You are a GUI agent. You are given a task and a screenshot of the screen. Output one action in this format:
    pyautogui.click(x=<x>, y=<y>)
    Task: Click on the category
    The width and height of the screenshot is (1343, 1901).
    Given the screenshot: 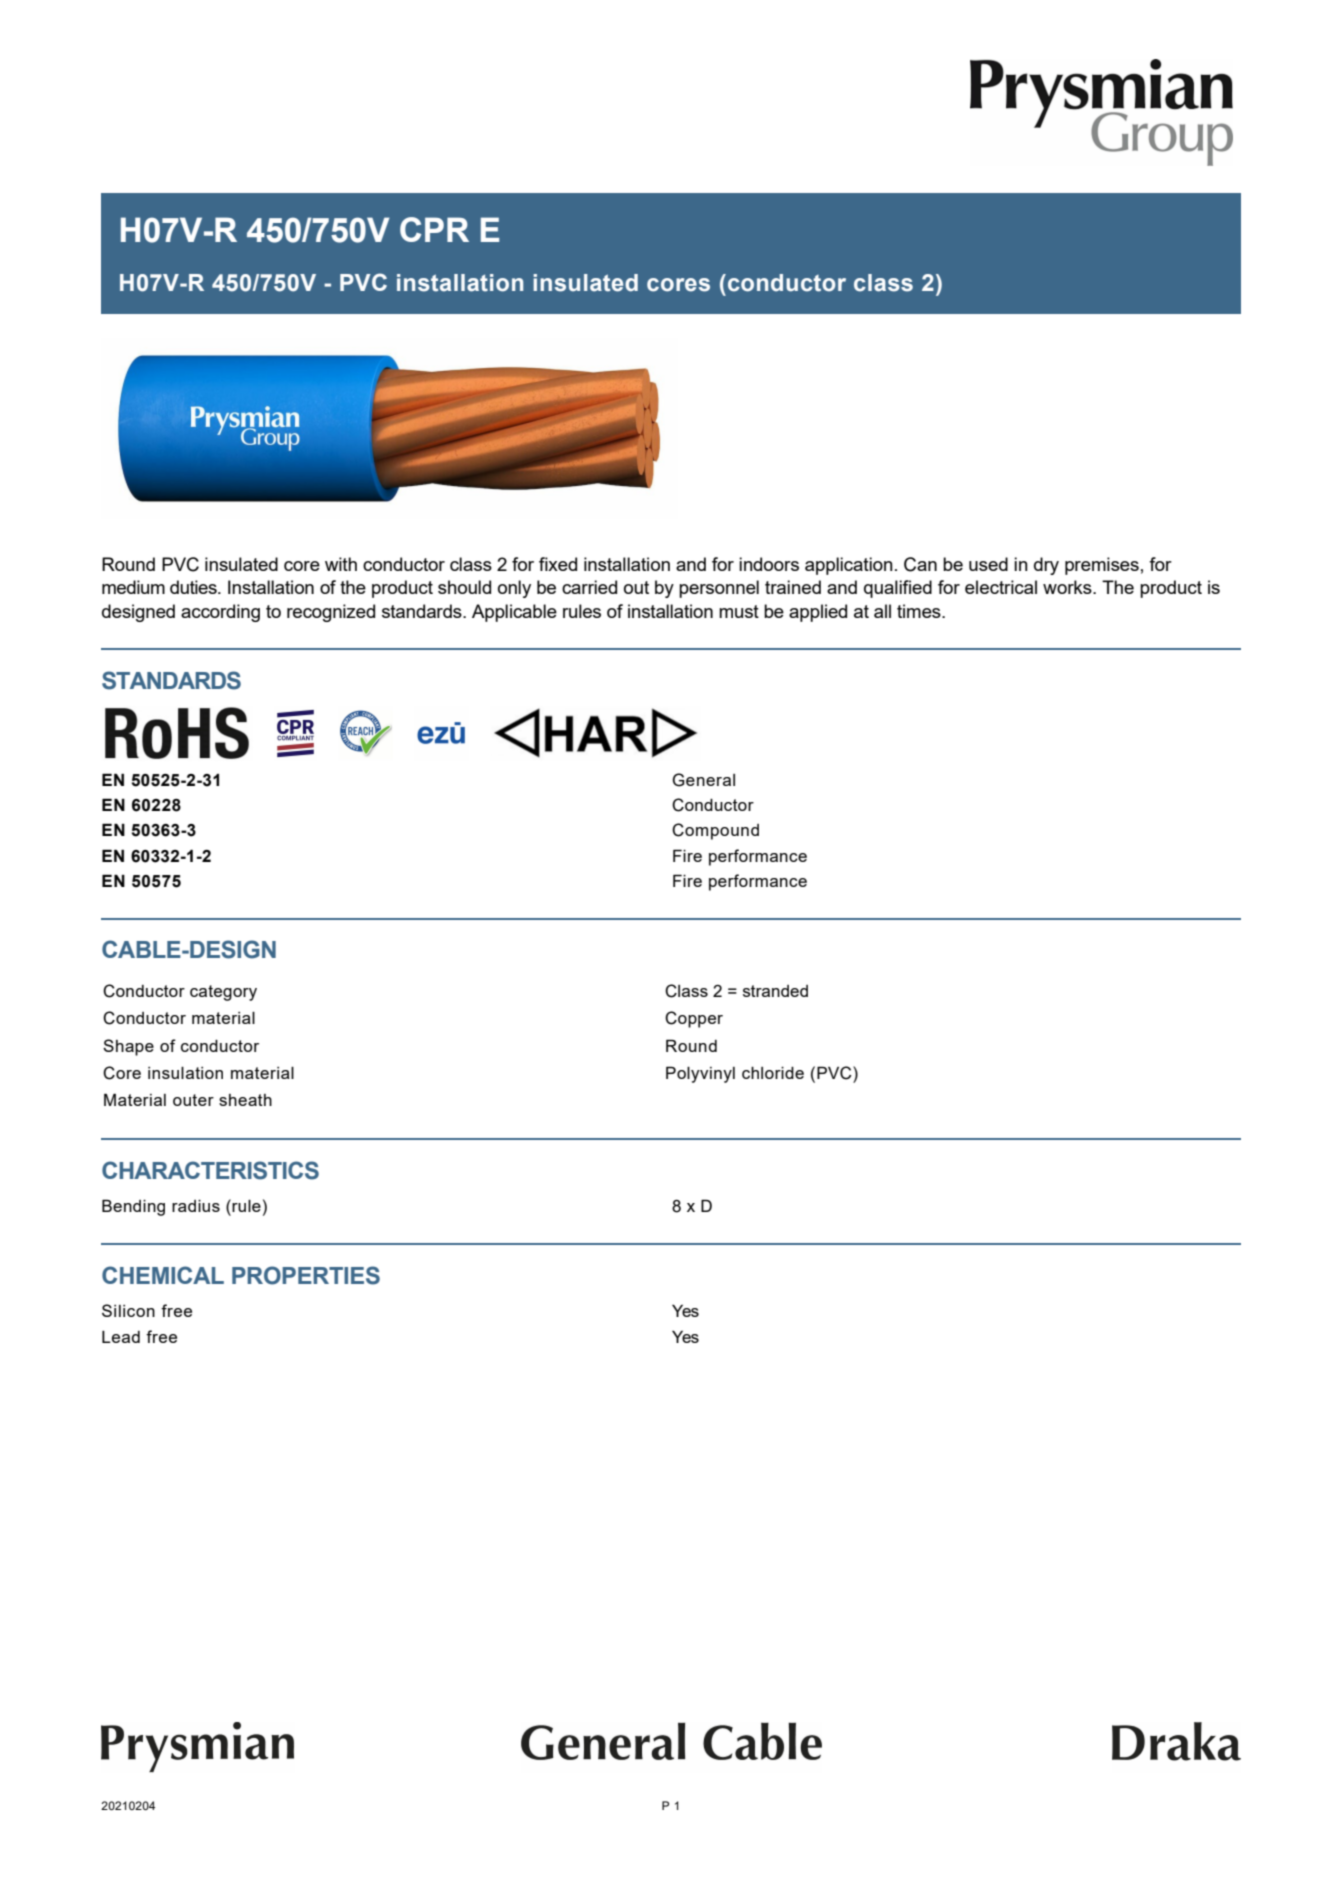 What is the action you would take?
    pyautogui.click(x=223, y=993)
